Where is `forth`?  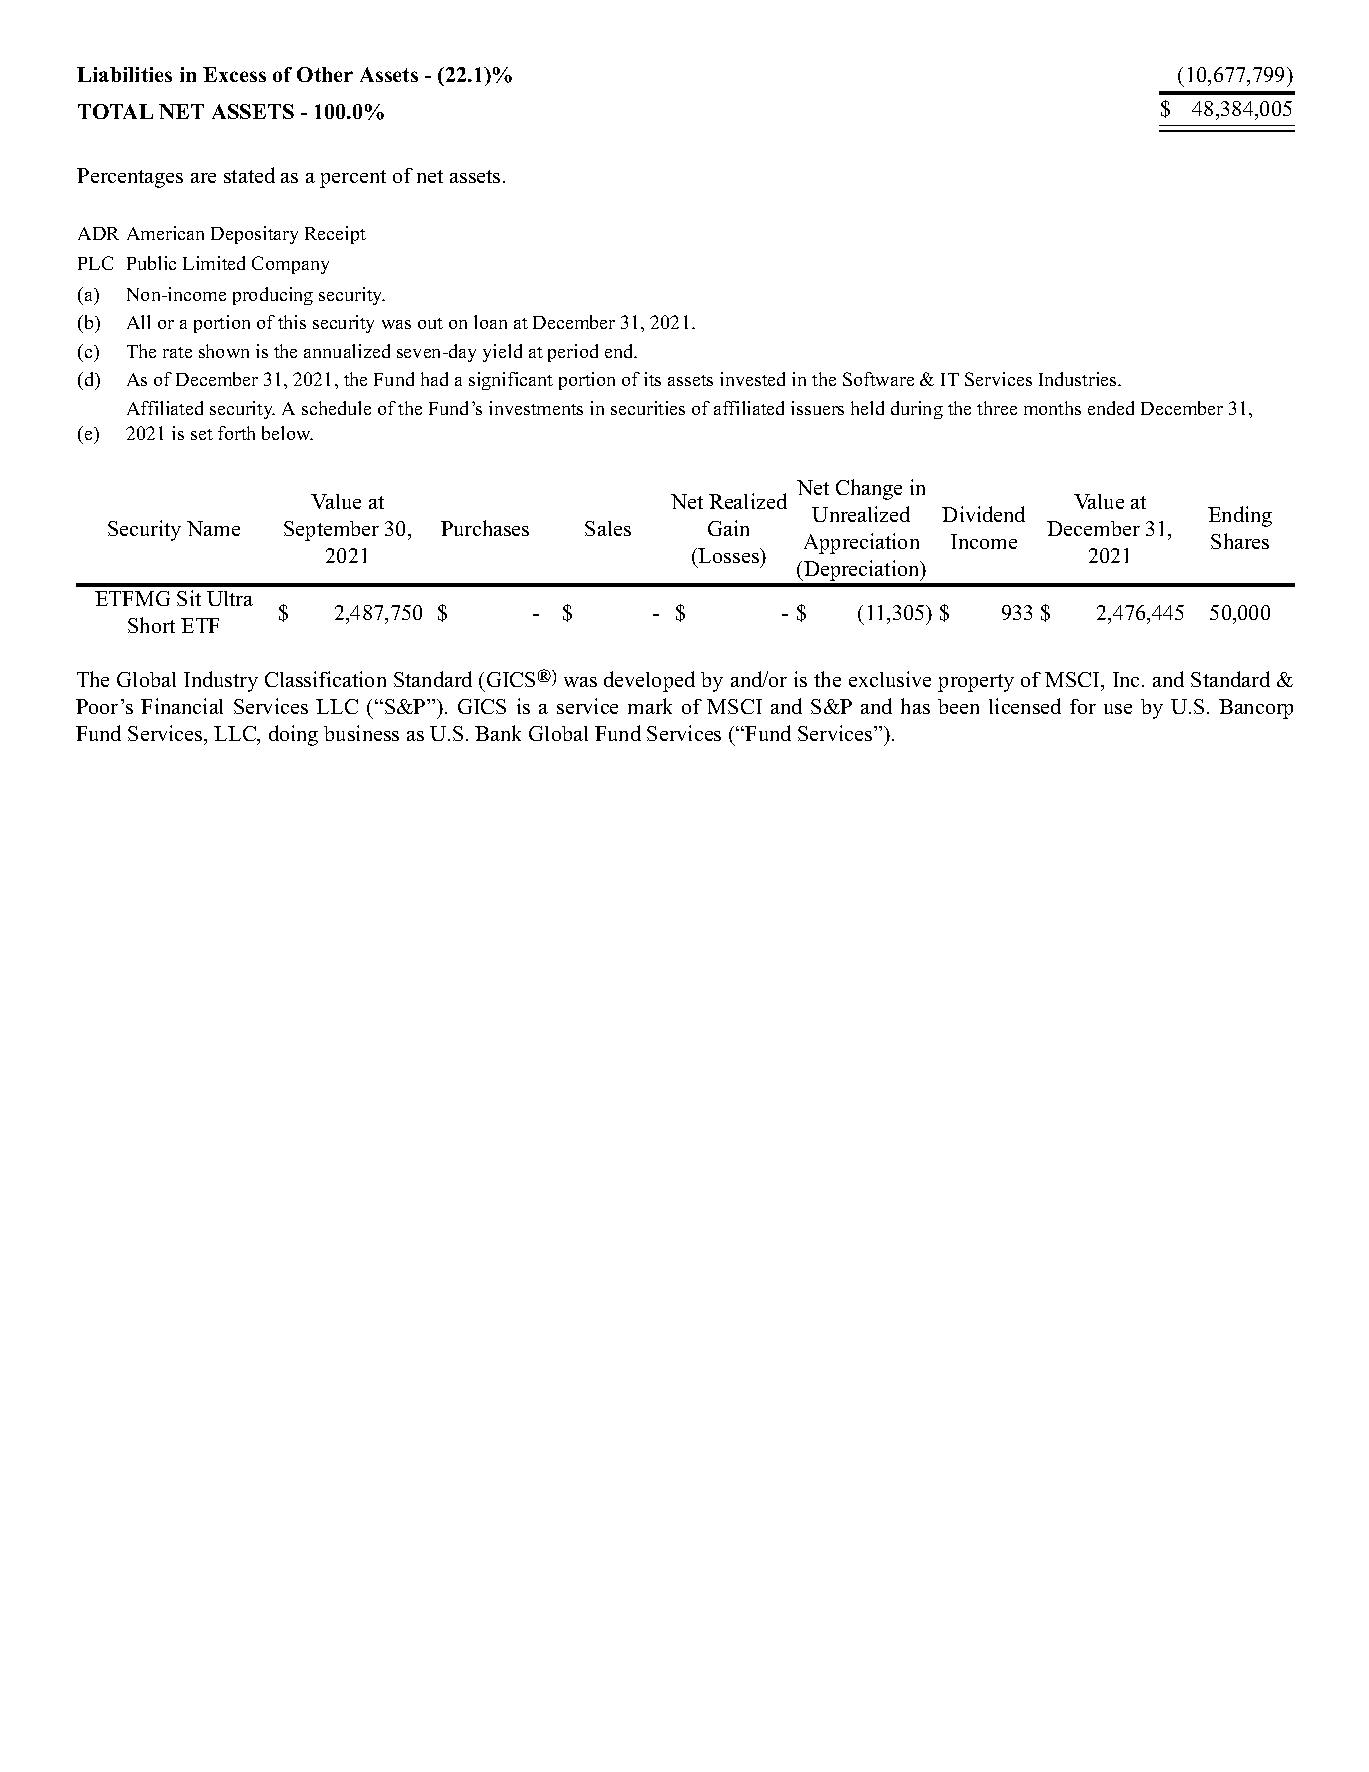 forth is located at coordinates (236, 433).
